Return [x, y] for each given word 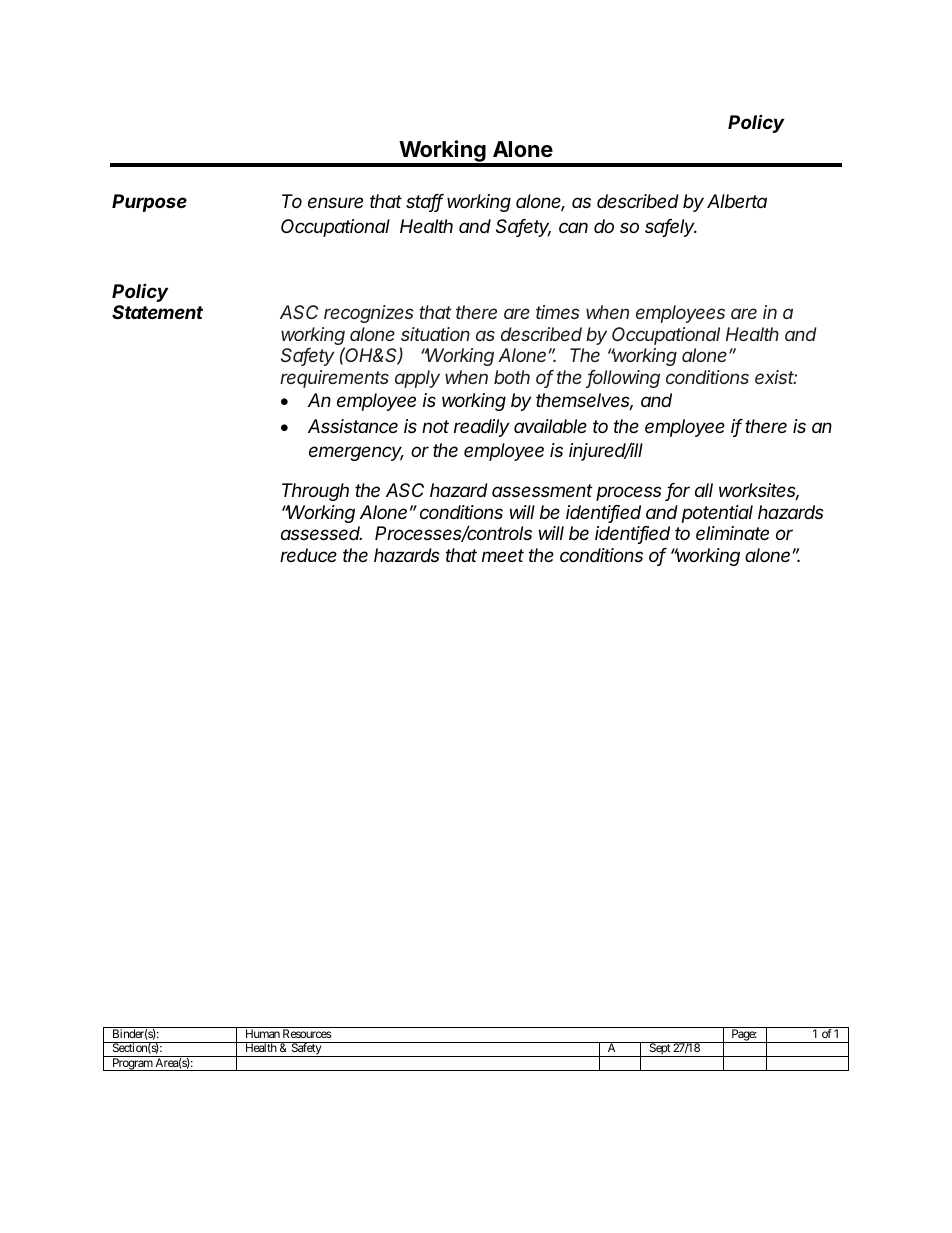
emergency [356, 453]
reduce [308, 555]
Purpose [149, 203]
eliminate [732, 533]
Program [132, 1064]
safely [671, 228]
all [704, 490]
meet [503, 555]
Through [315, 492]
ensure [335, 202]
